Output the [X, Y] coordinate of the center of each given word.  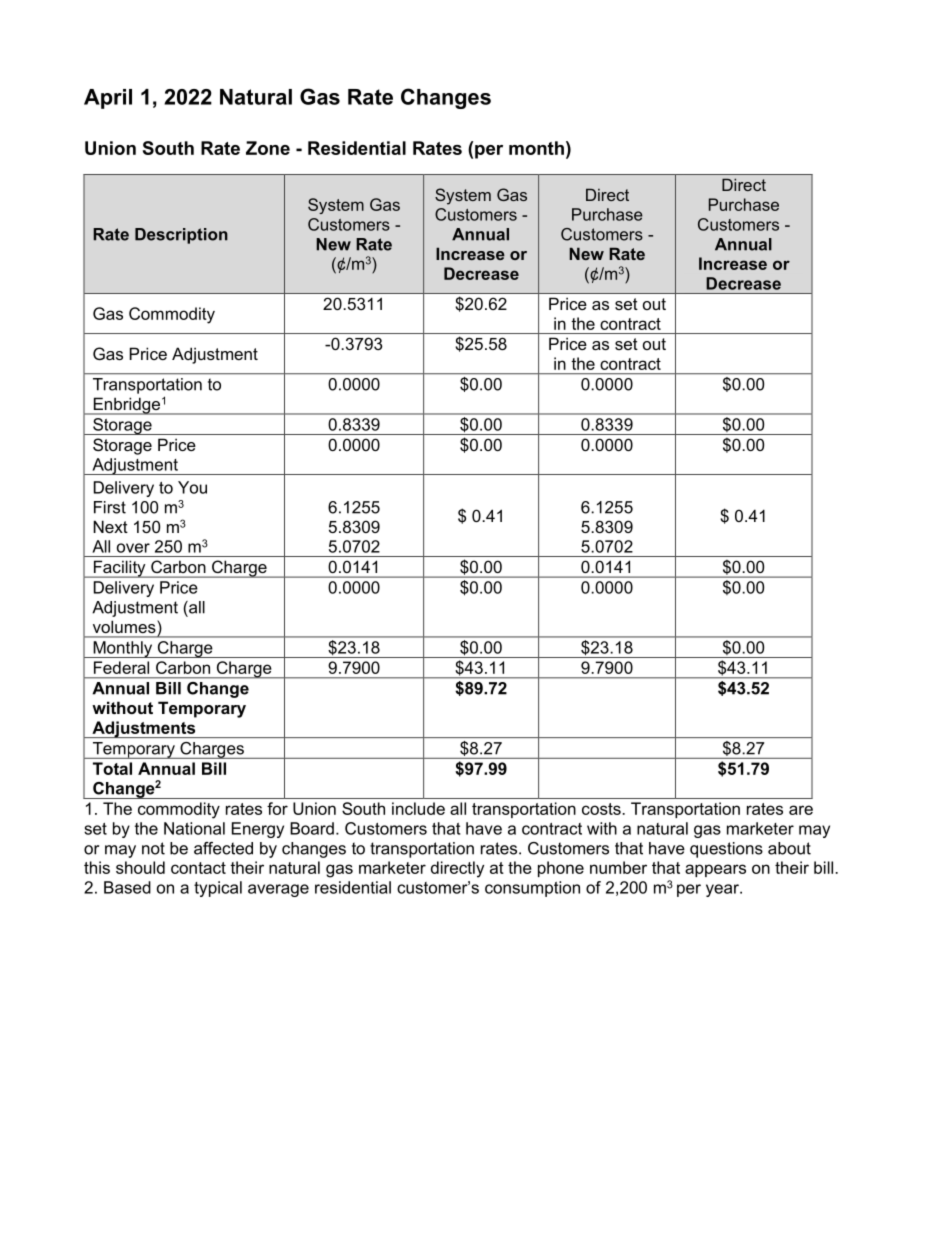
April [108, 99]
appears [715, 870]
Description [181, 236]
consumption [532, 889]
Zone [268, 148]
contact [198, 868]
